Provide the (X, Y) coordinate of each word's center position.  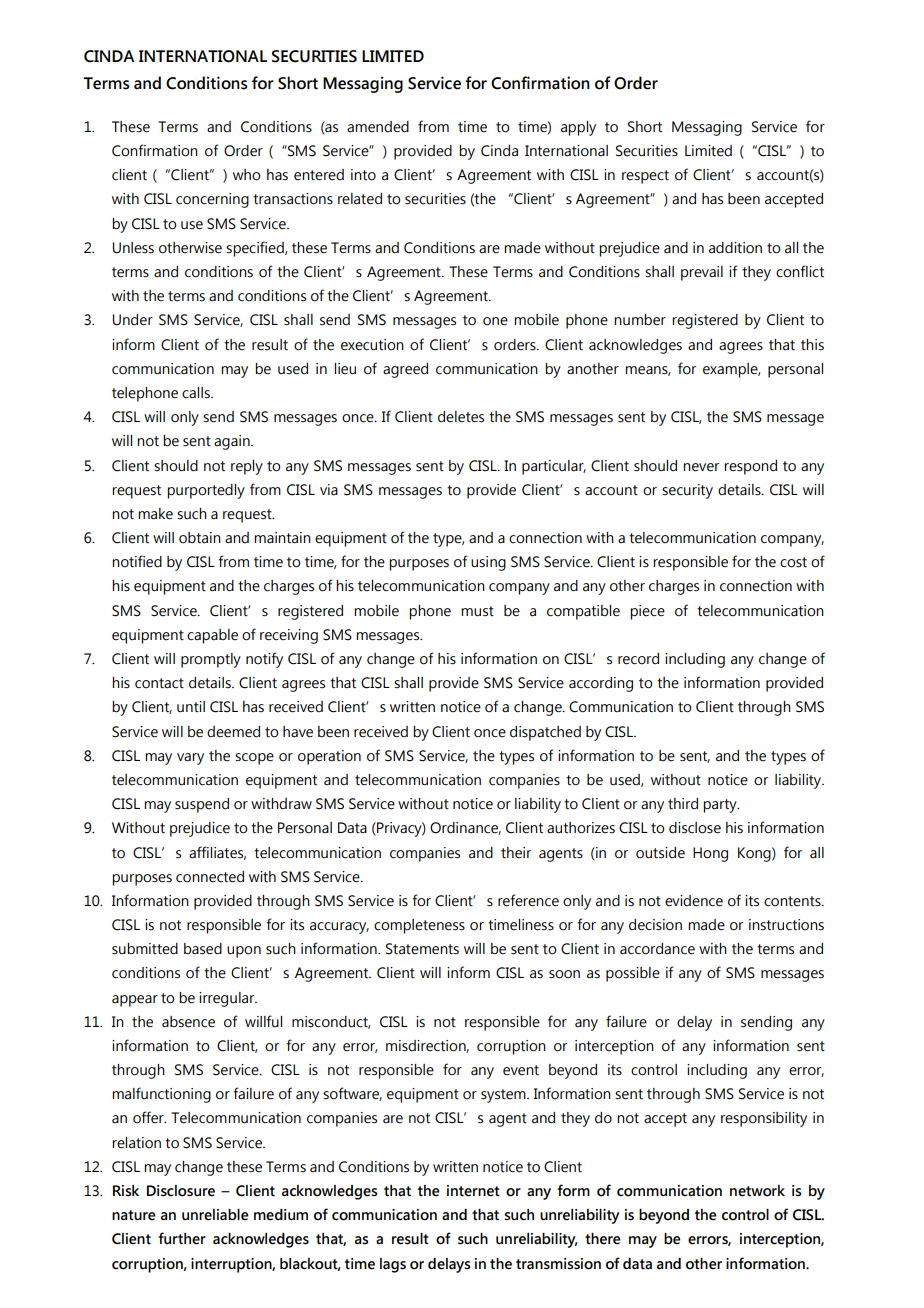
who (246, 175)
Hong (710, 854)
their (516, 853)
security (687, 491)
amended (378, 127)
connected (210, 877)
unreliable (215, 1215)
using (488, 563)
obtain (200, 538)
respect (645, 177)
